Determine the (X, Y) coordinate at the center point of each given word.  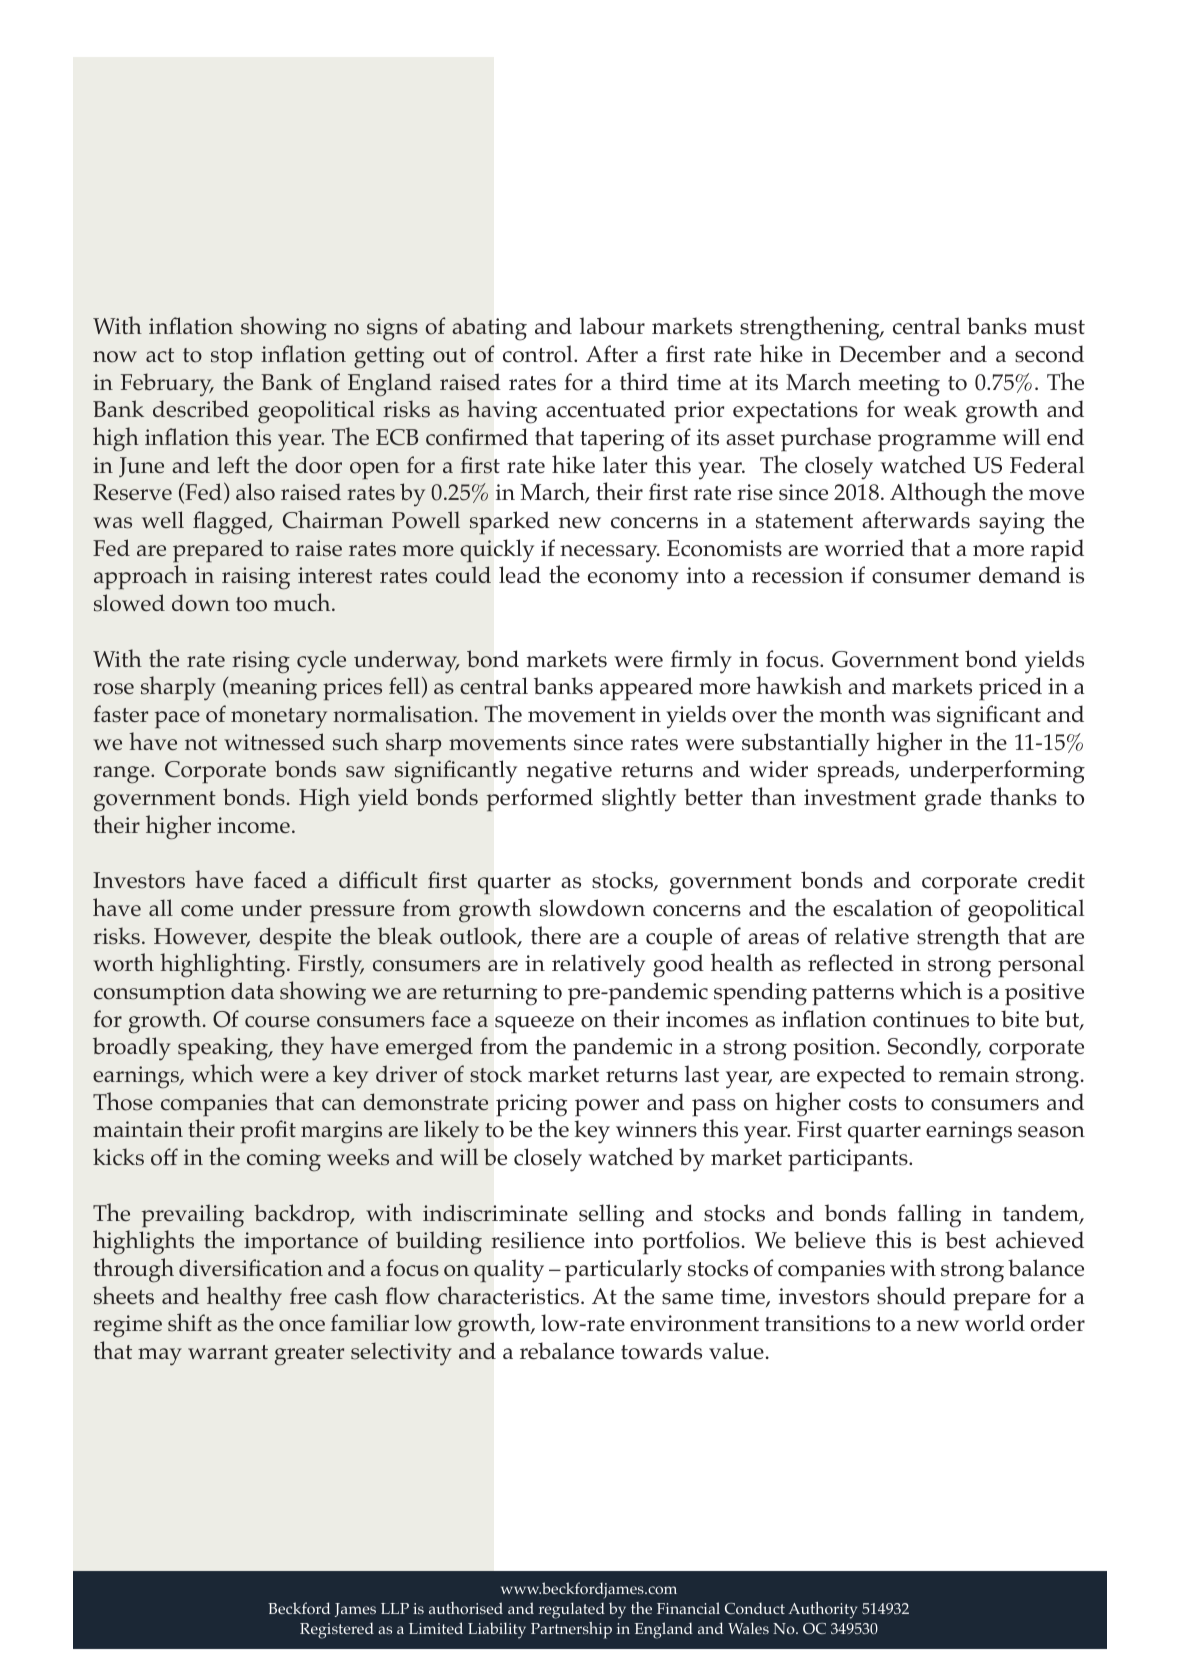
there (556, 935)
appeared (646, 689)
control (539, 354)
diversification (251, 1268)
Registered (337, 1630)
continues (921, 1019)
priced (1010, 689)
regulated (572, 1610)
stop (231, 358)
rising (261, 662)
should (911, 1295)
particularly (623, 1271)
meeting (899, 385)
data (252, 990)
